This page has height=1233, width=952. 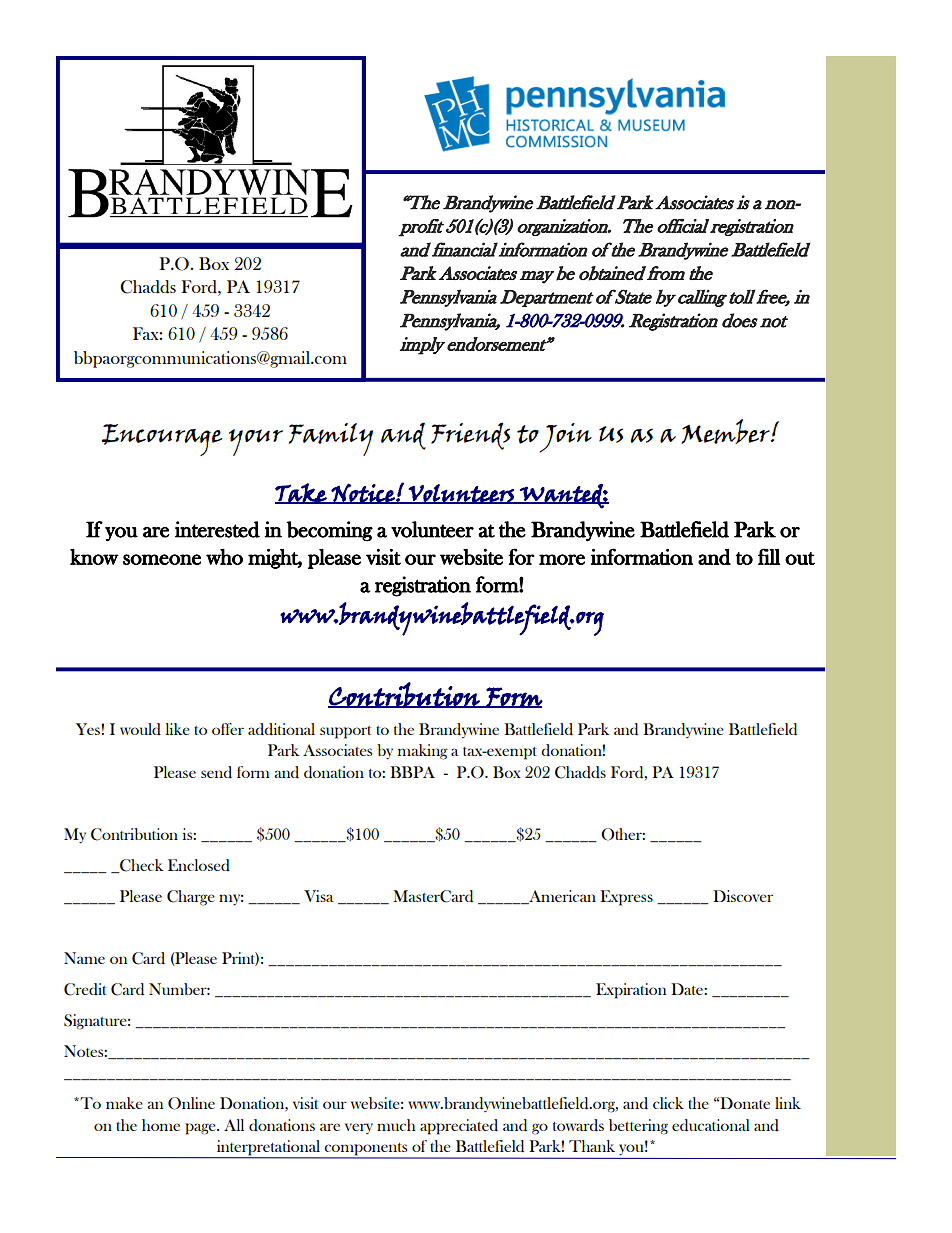 What do you see at coordinates (470, 436) in the page?
I see `Friends` at bounding box center [470, 436].
